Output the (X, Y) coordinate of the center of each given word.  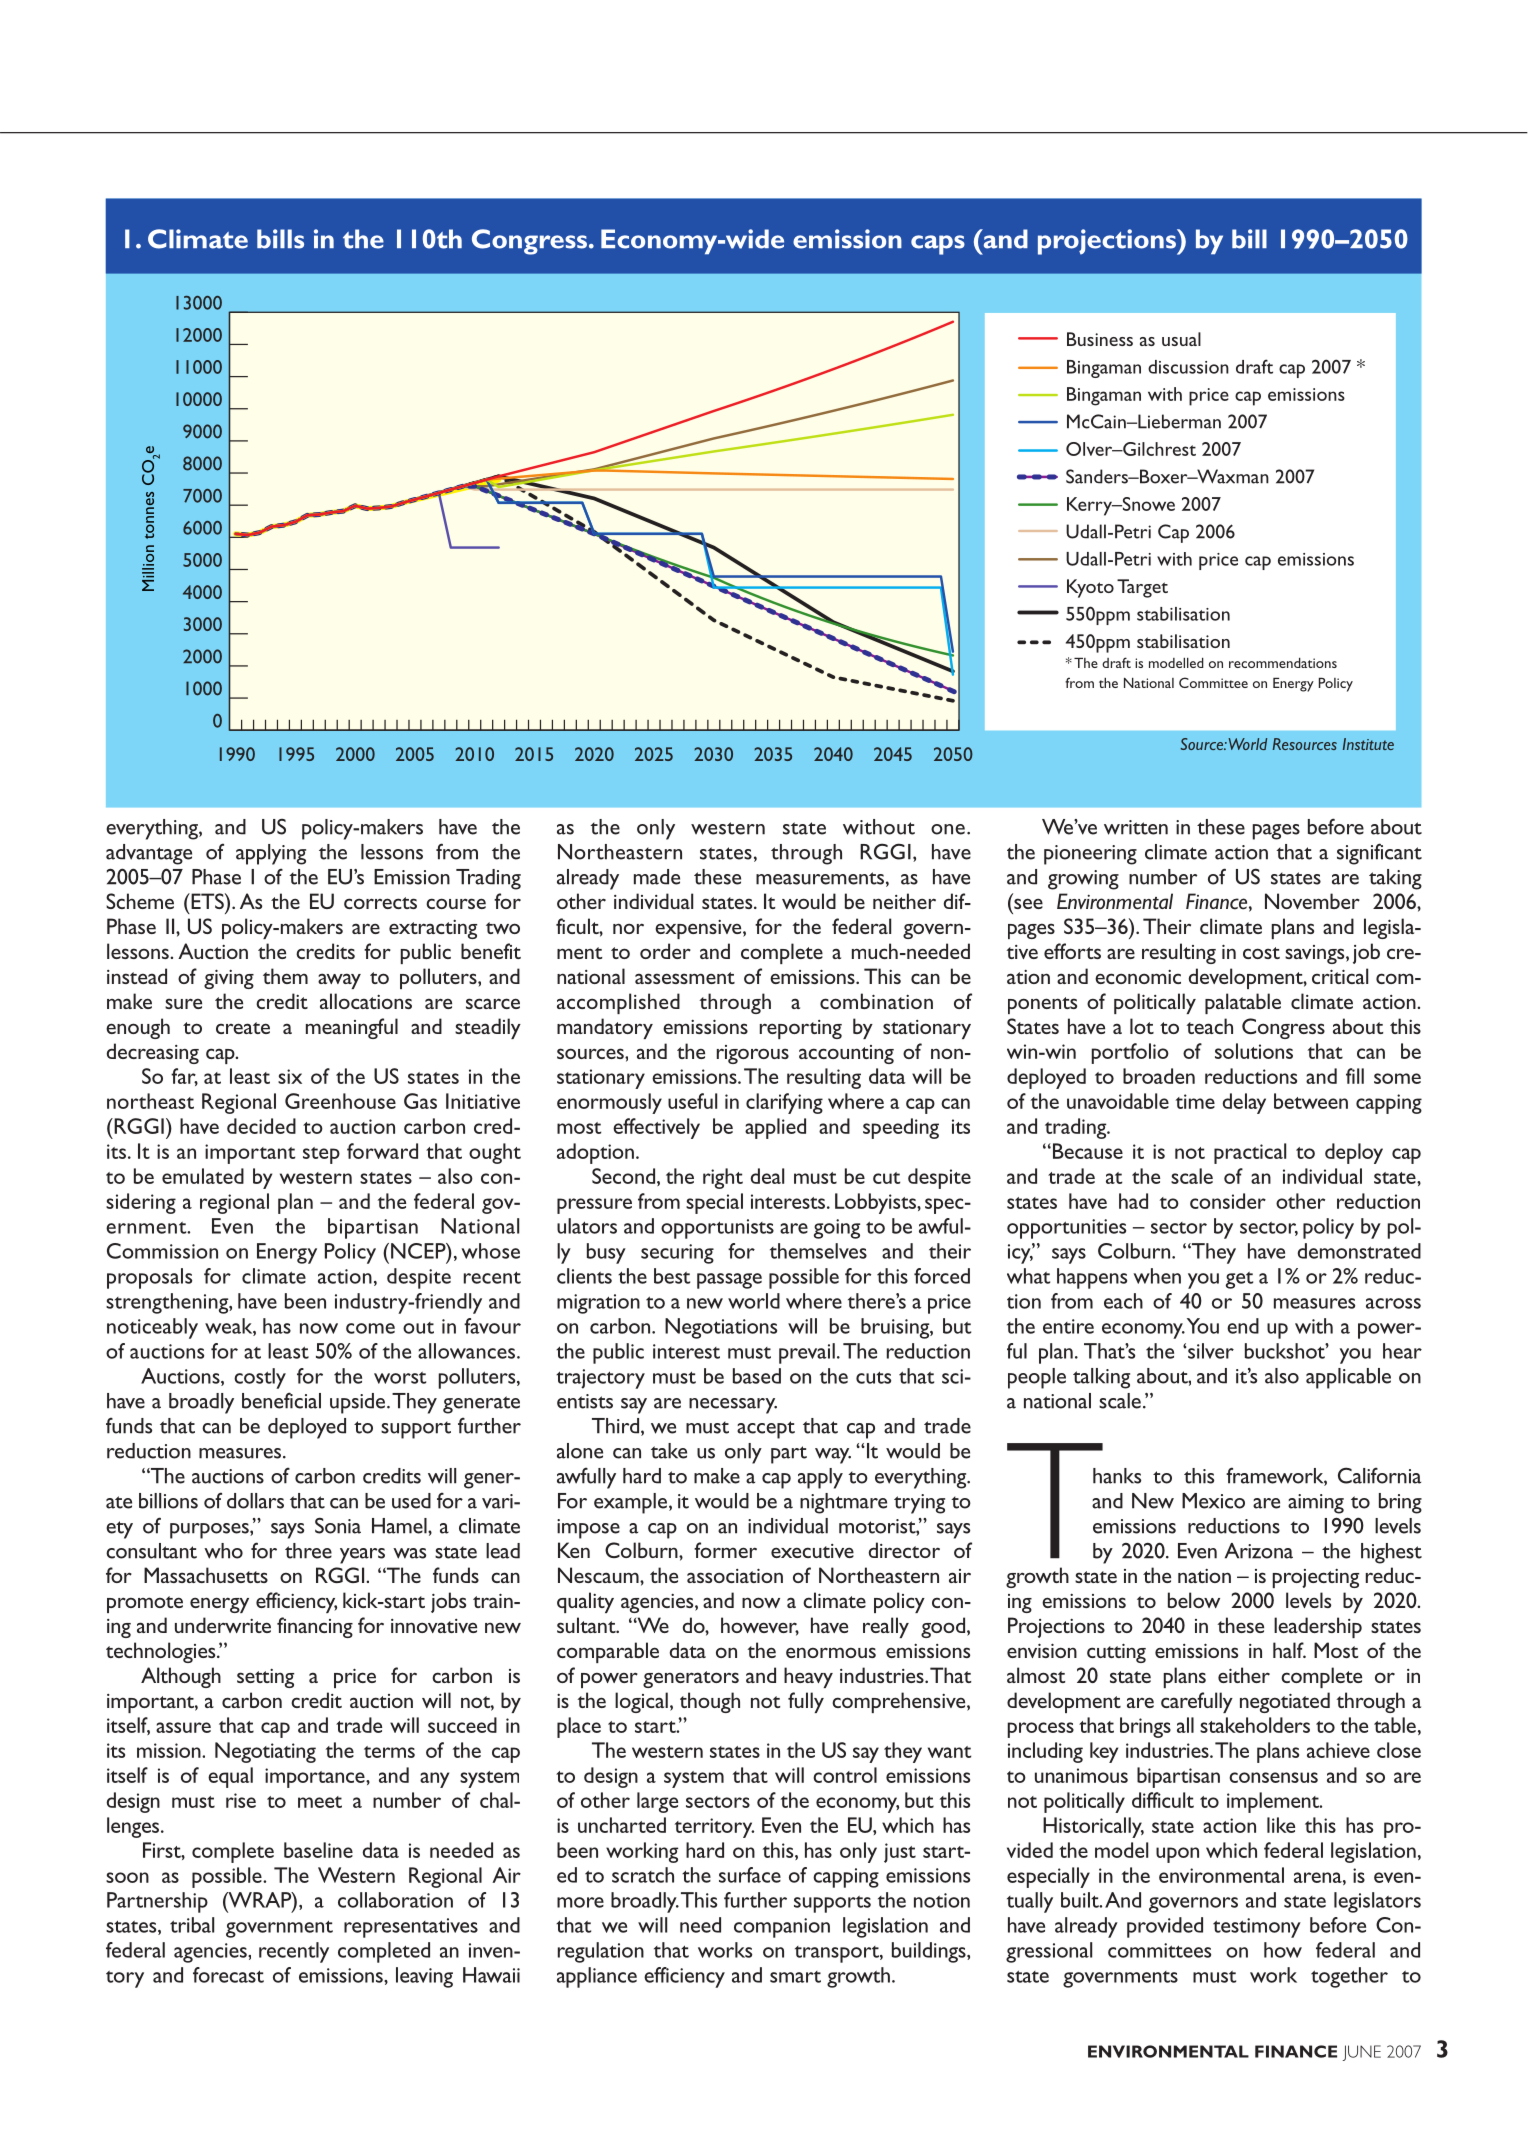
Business (1100, 339)
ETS (207, 901)
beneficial (281, 1400)
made (657, 877)
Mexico (1213, 1501)
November (1312, 901)
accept (766, 1430)
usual (1181, 339)
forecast (228, 1975)
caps (938, 245)
